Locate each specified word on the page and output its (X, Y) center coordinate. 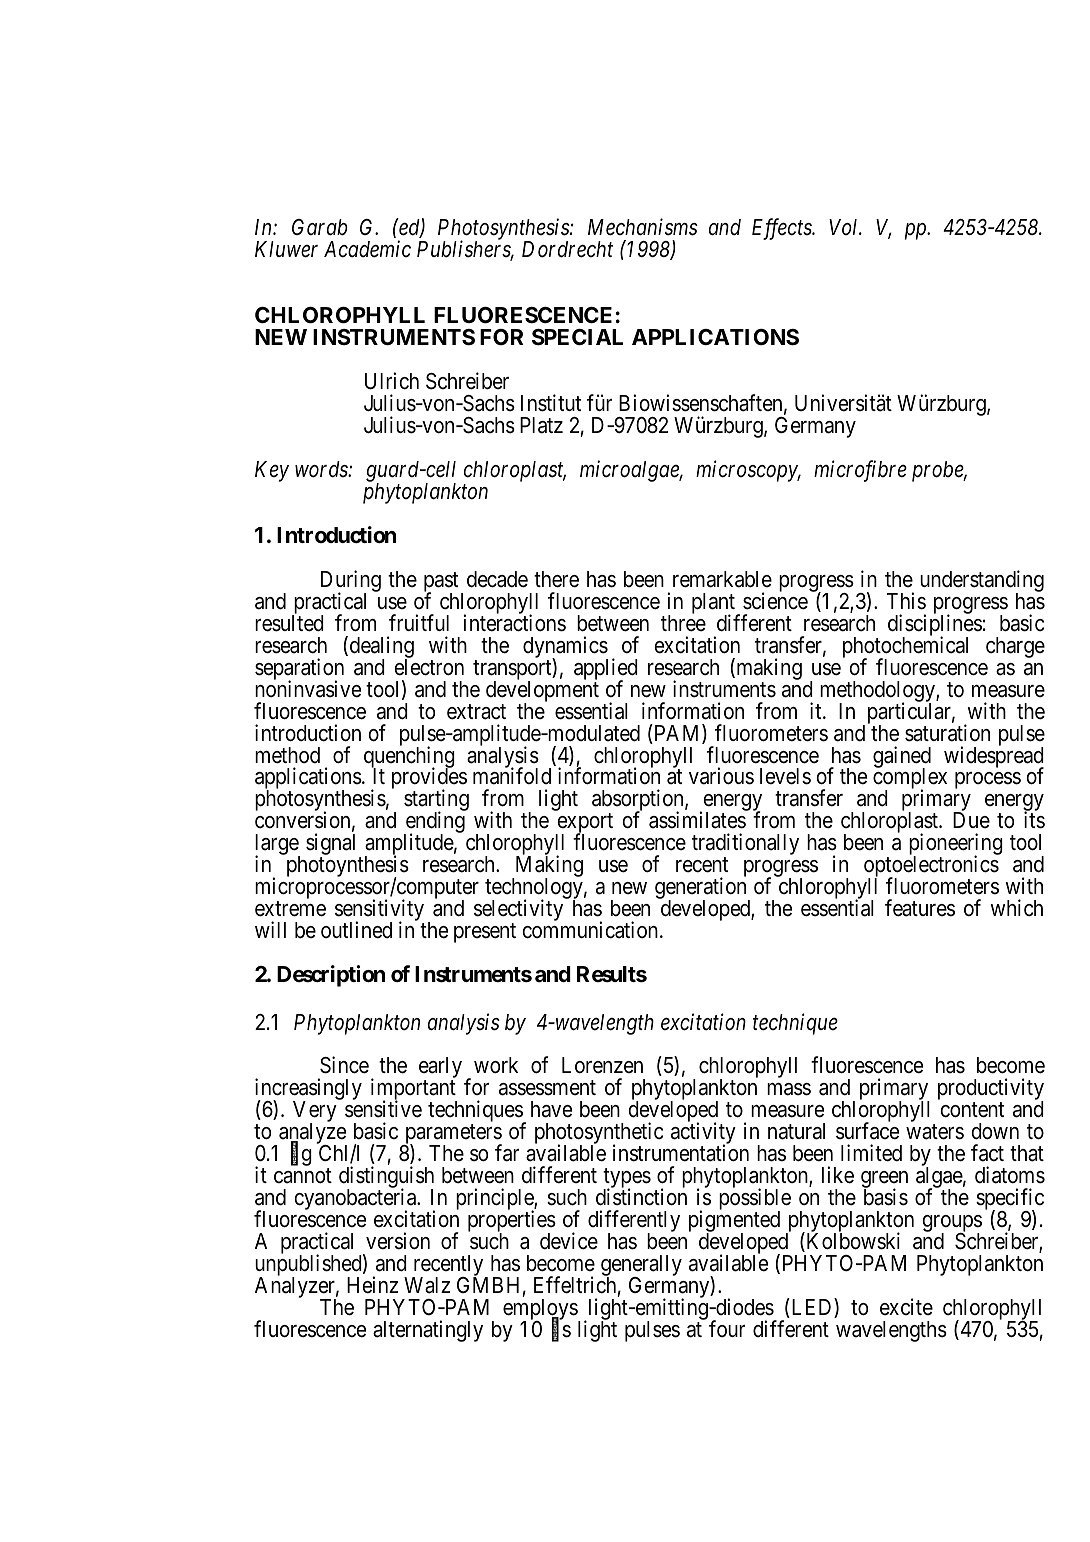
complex (910, 780)
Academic (367, 249)
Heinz (372, 1285)
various (721, 776)
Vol (845, 227)
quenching (409, 758)
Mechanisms (643, 227)
